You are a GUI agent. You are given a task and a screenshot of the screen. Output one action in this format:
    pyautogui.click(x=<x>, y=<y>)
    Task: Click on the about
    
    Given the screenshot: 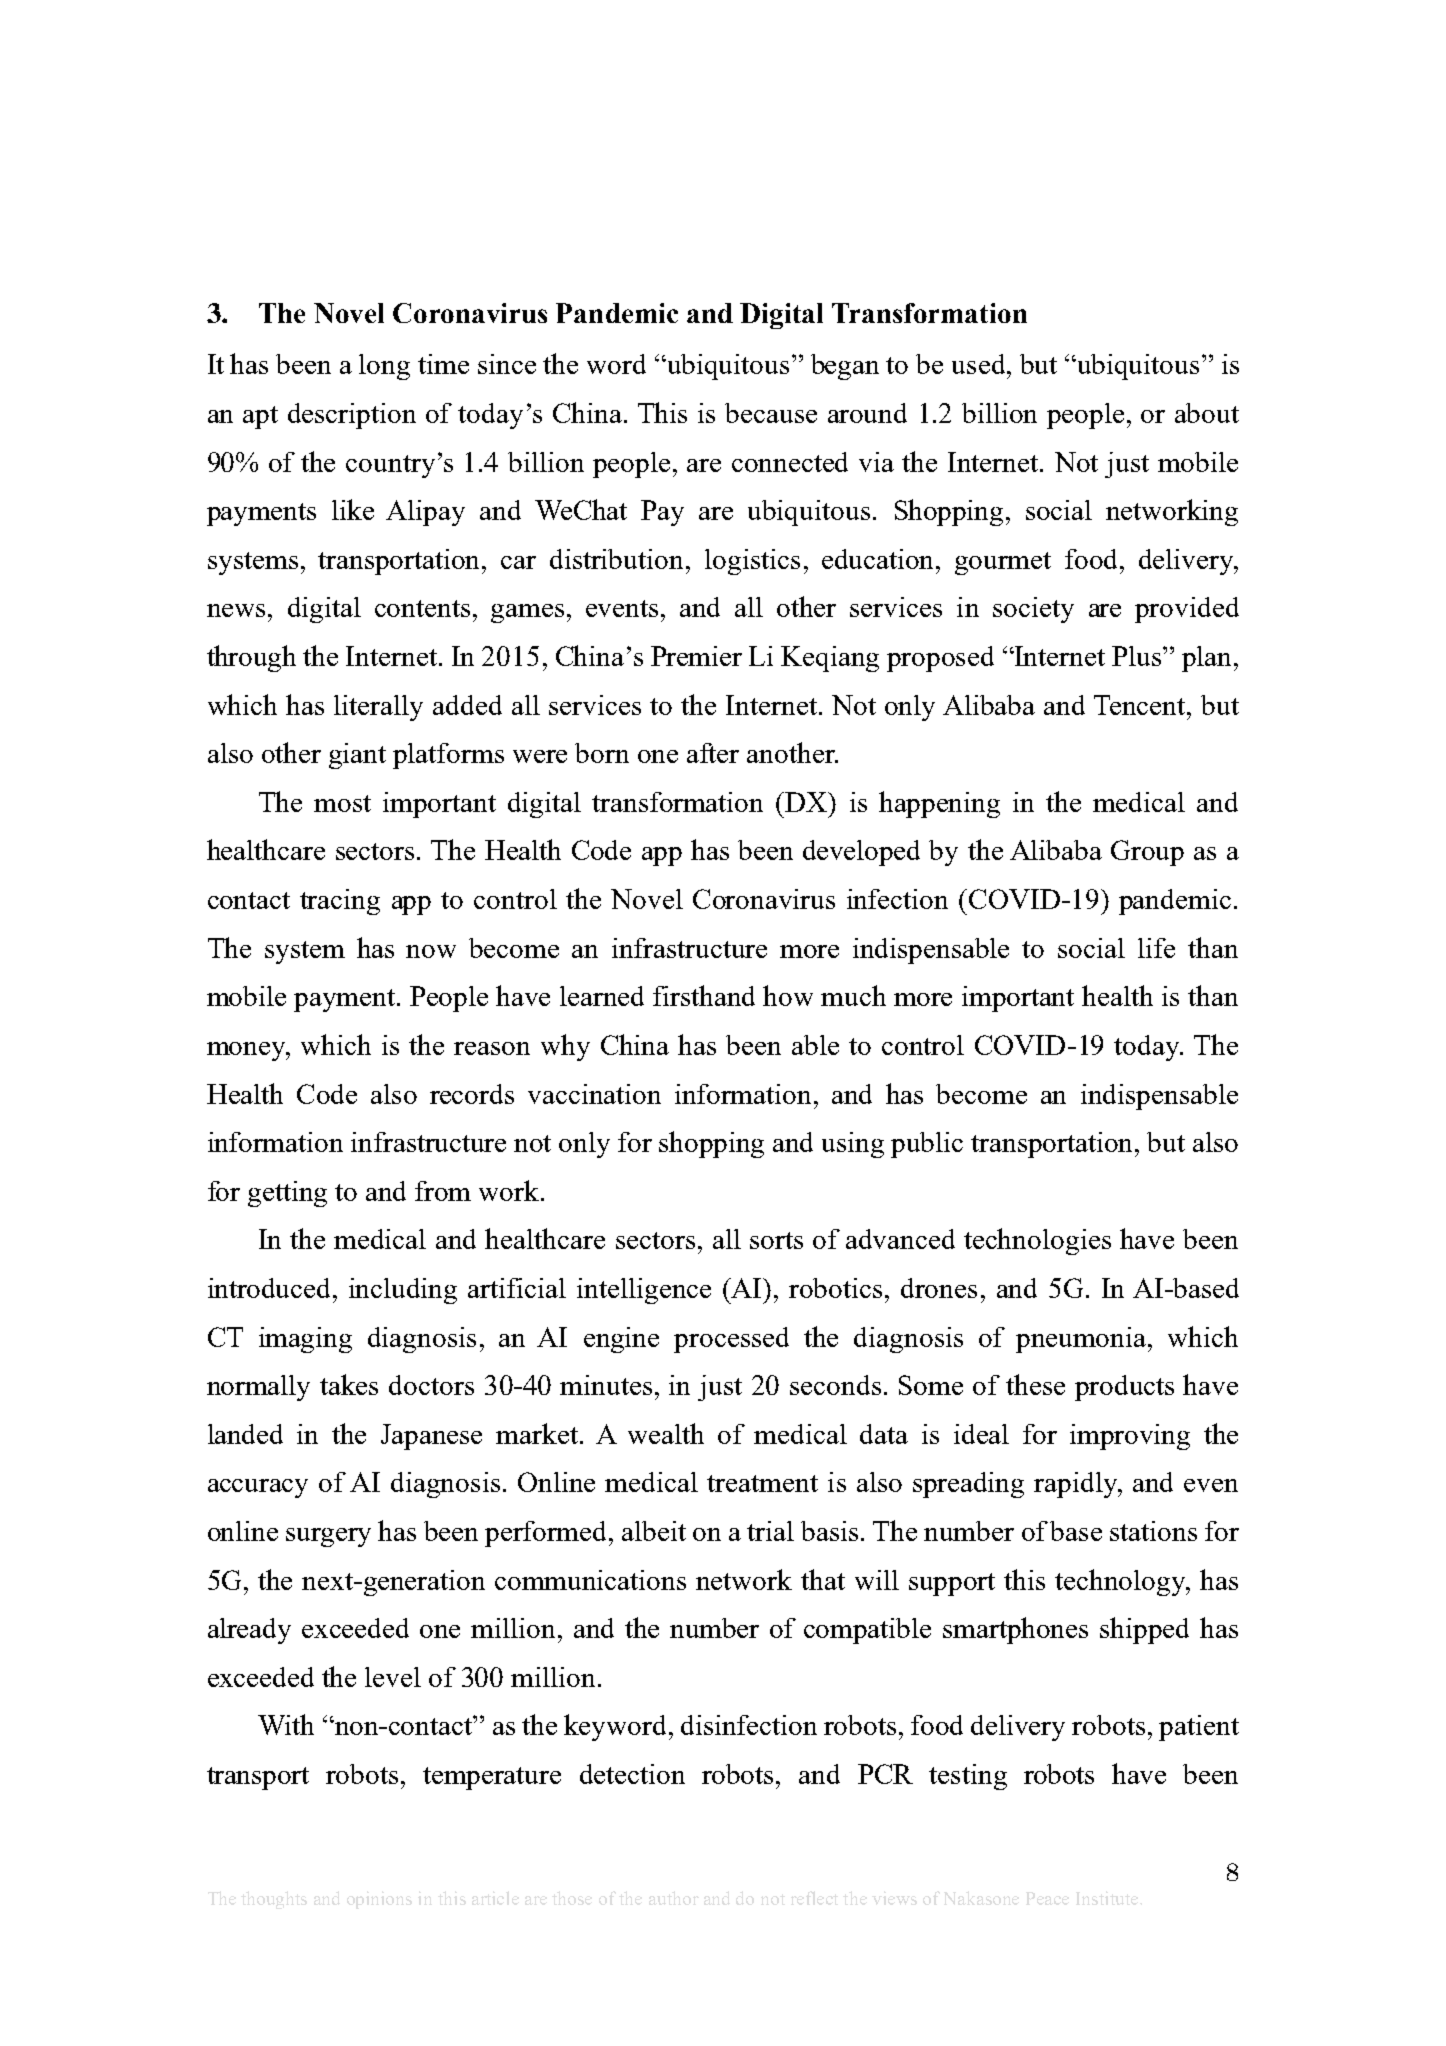 What is the action you would take?
    pyautogui.click(x=1207, y=413)
